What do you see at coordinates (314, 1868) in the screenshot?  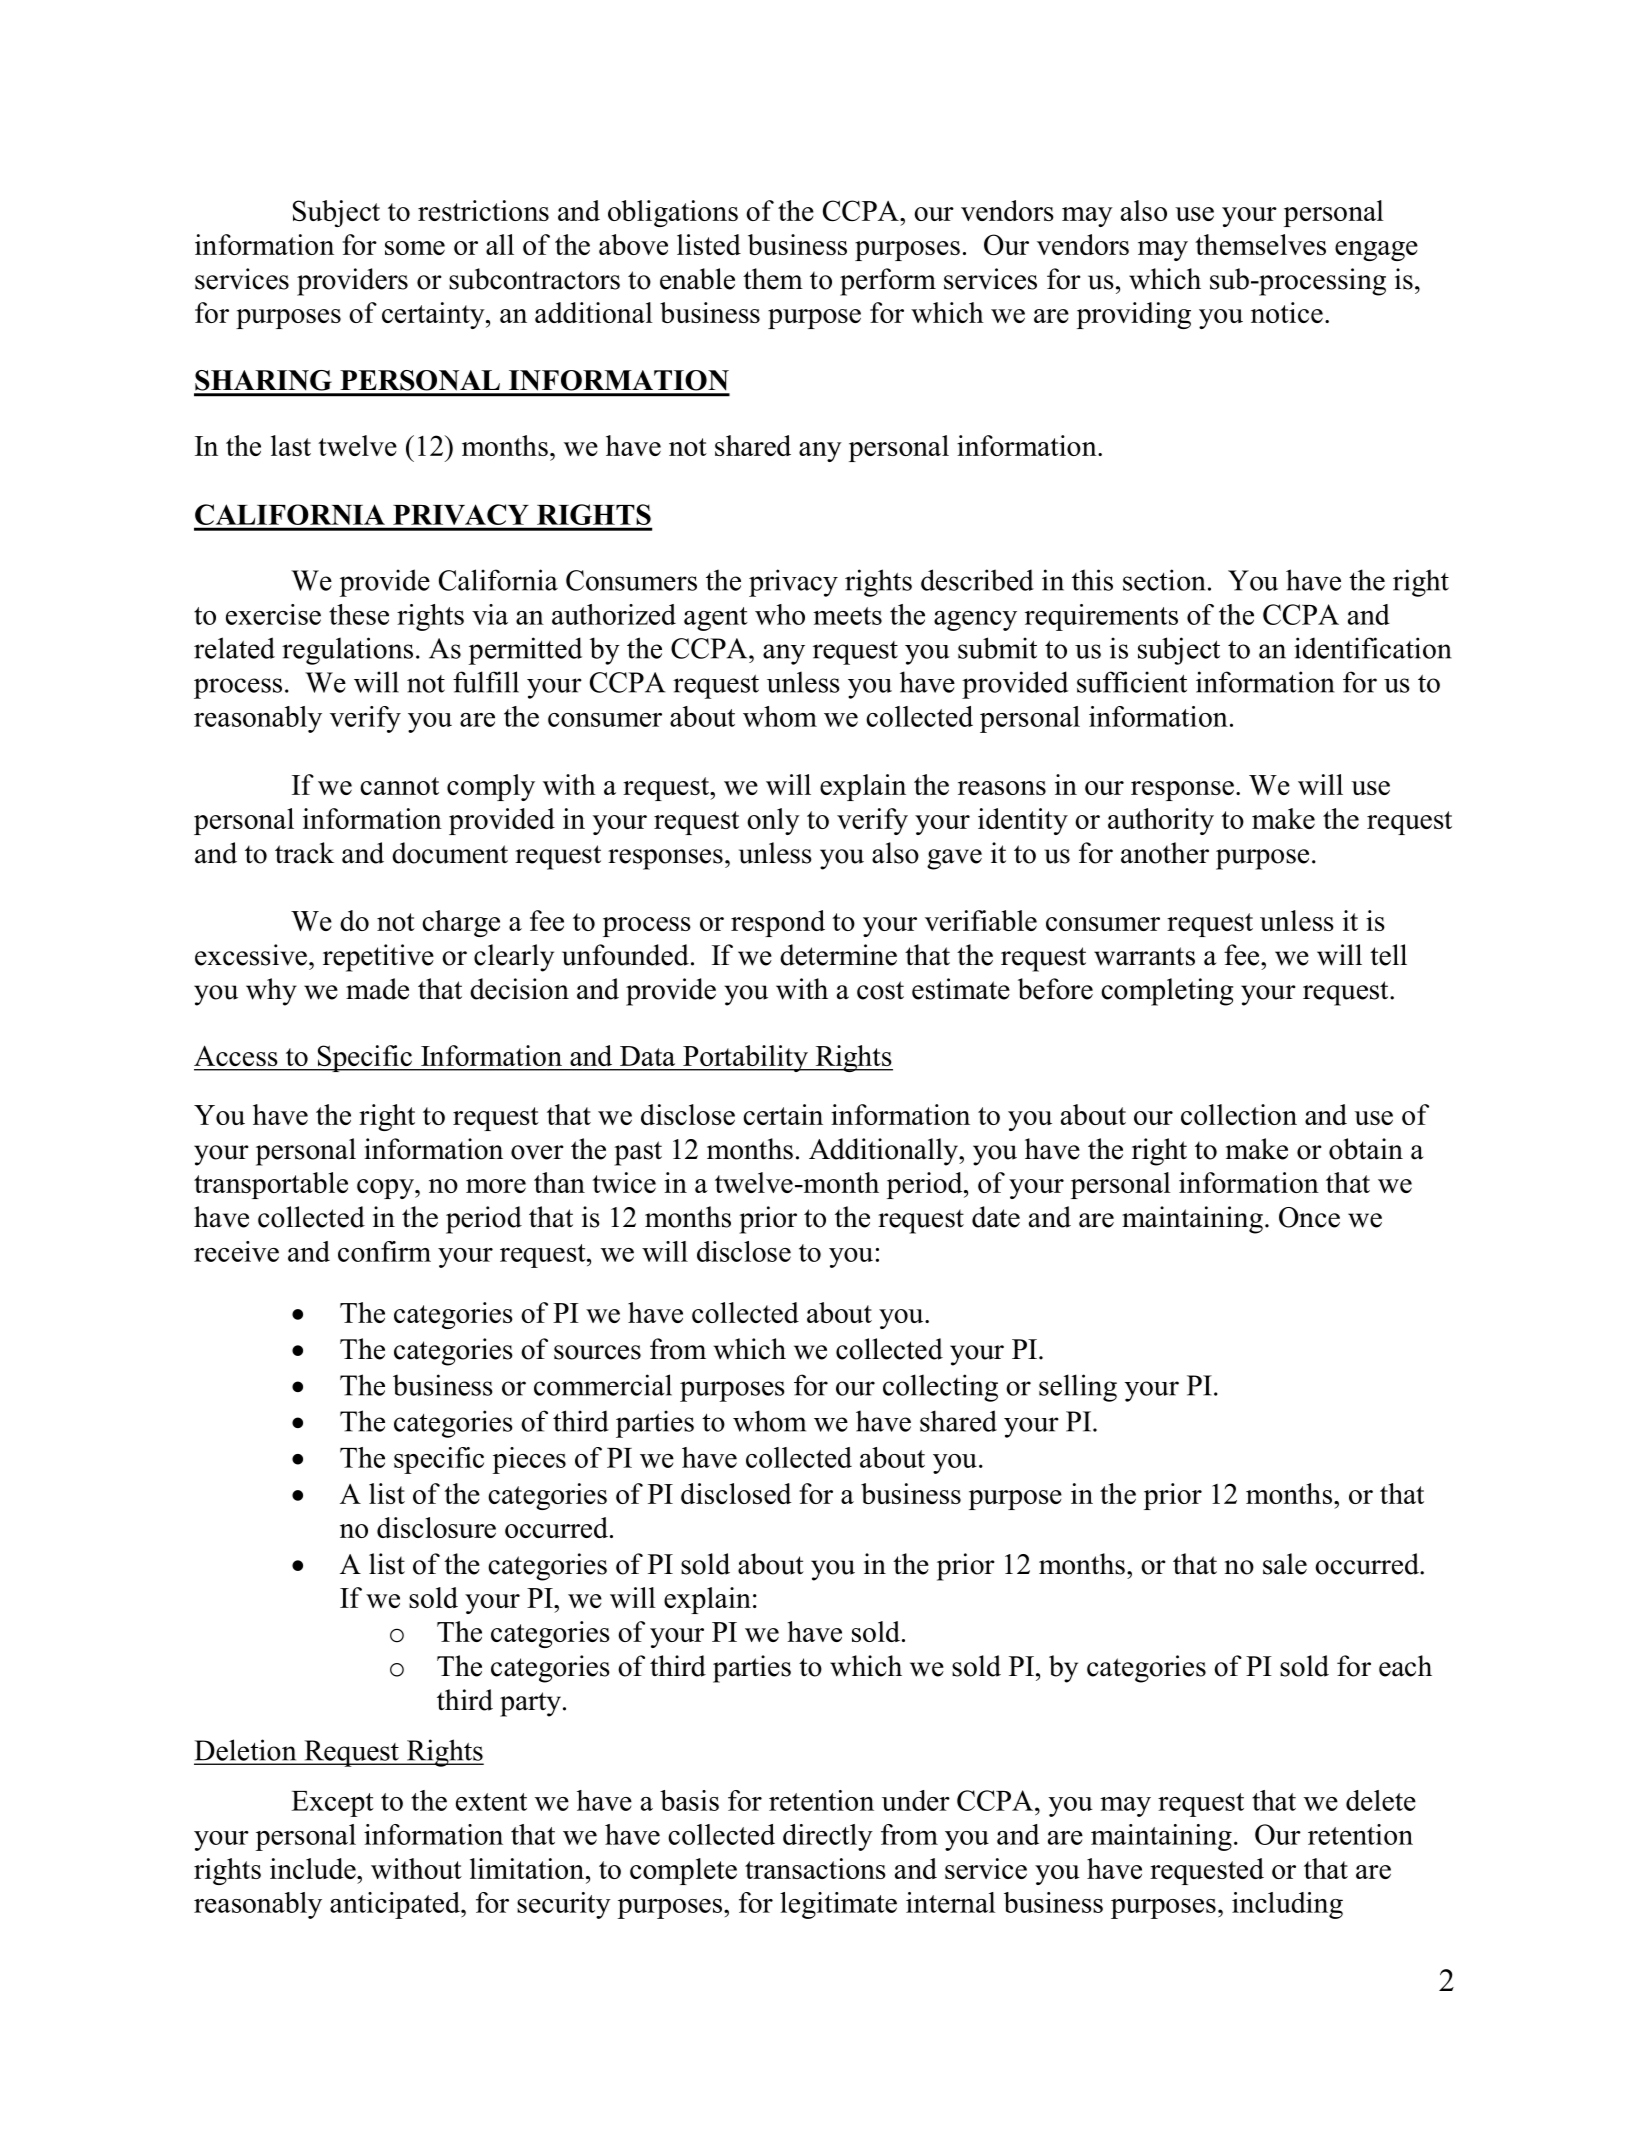 I see `include` at bounding box center [314, 1868].
